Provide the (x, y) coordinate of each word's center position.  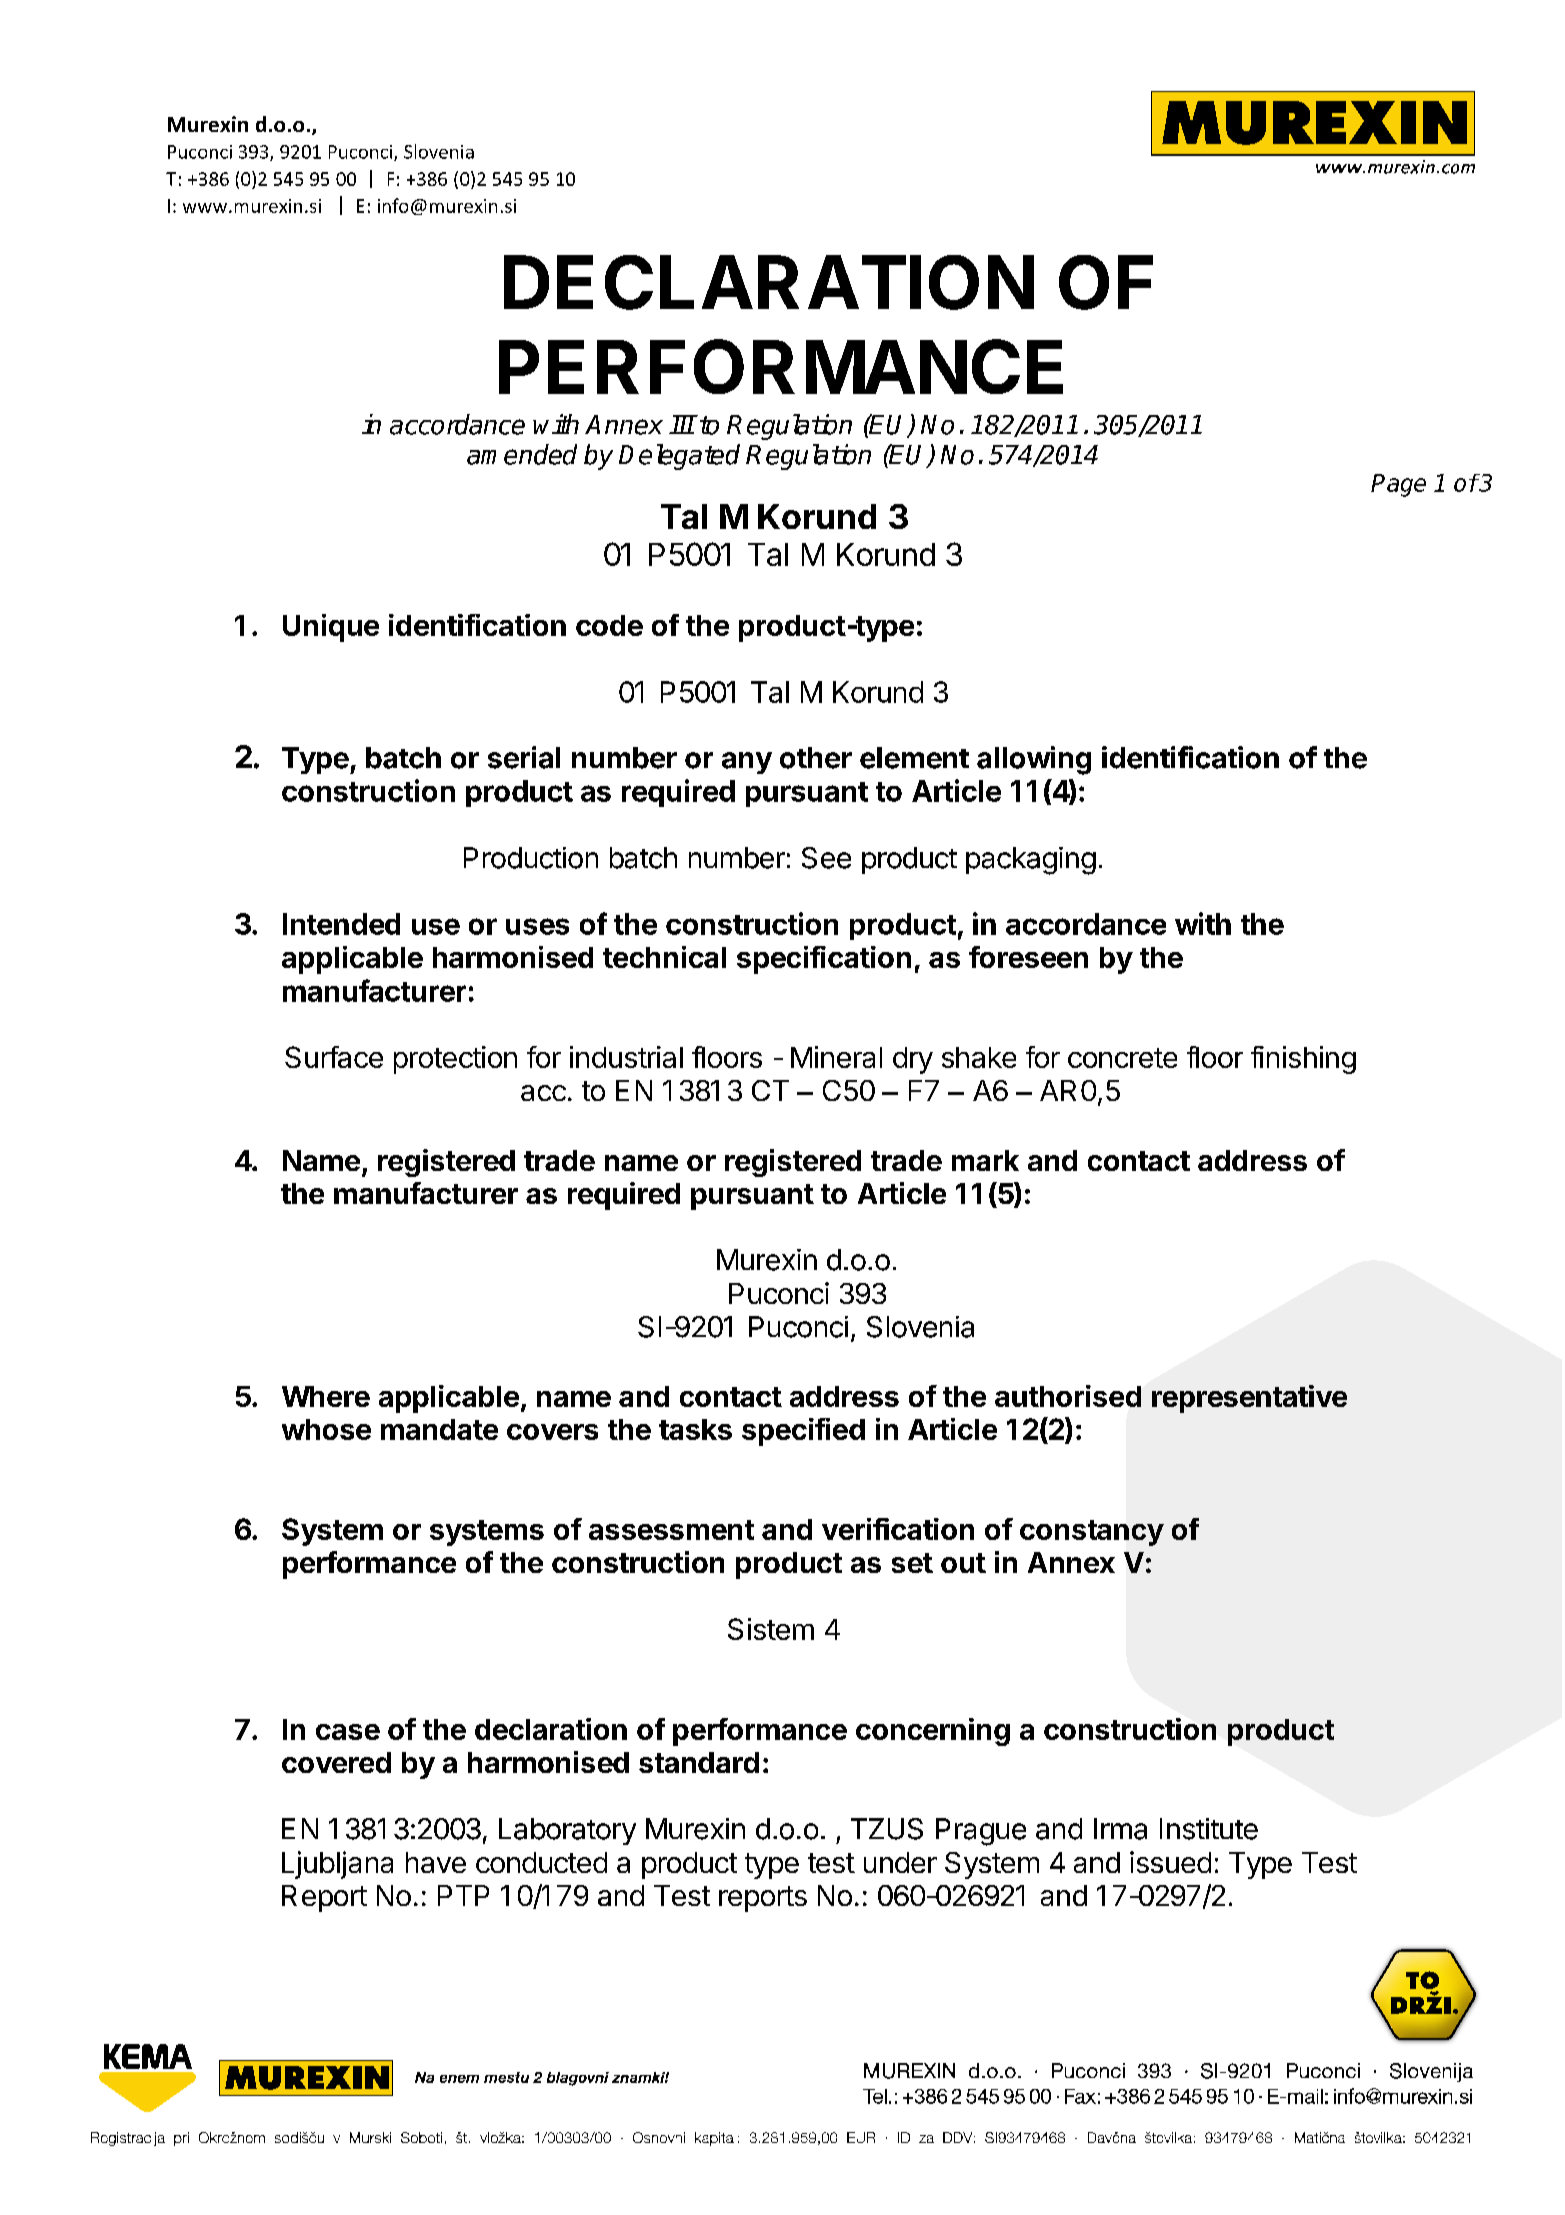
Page (1398, 485)
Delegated (679, 457)
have (436, 1862)
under (900, 1862)
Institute (1209, 1829)
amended (522, 454)
